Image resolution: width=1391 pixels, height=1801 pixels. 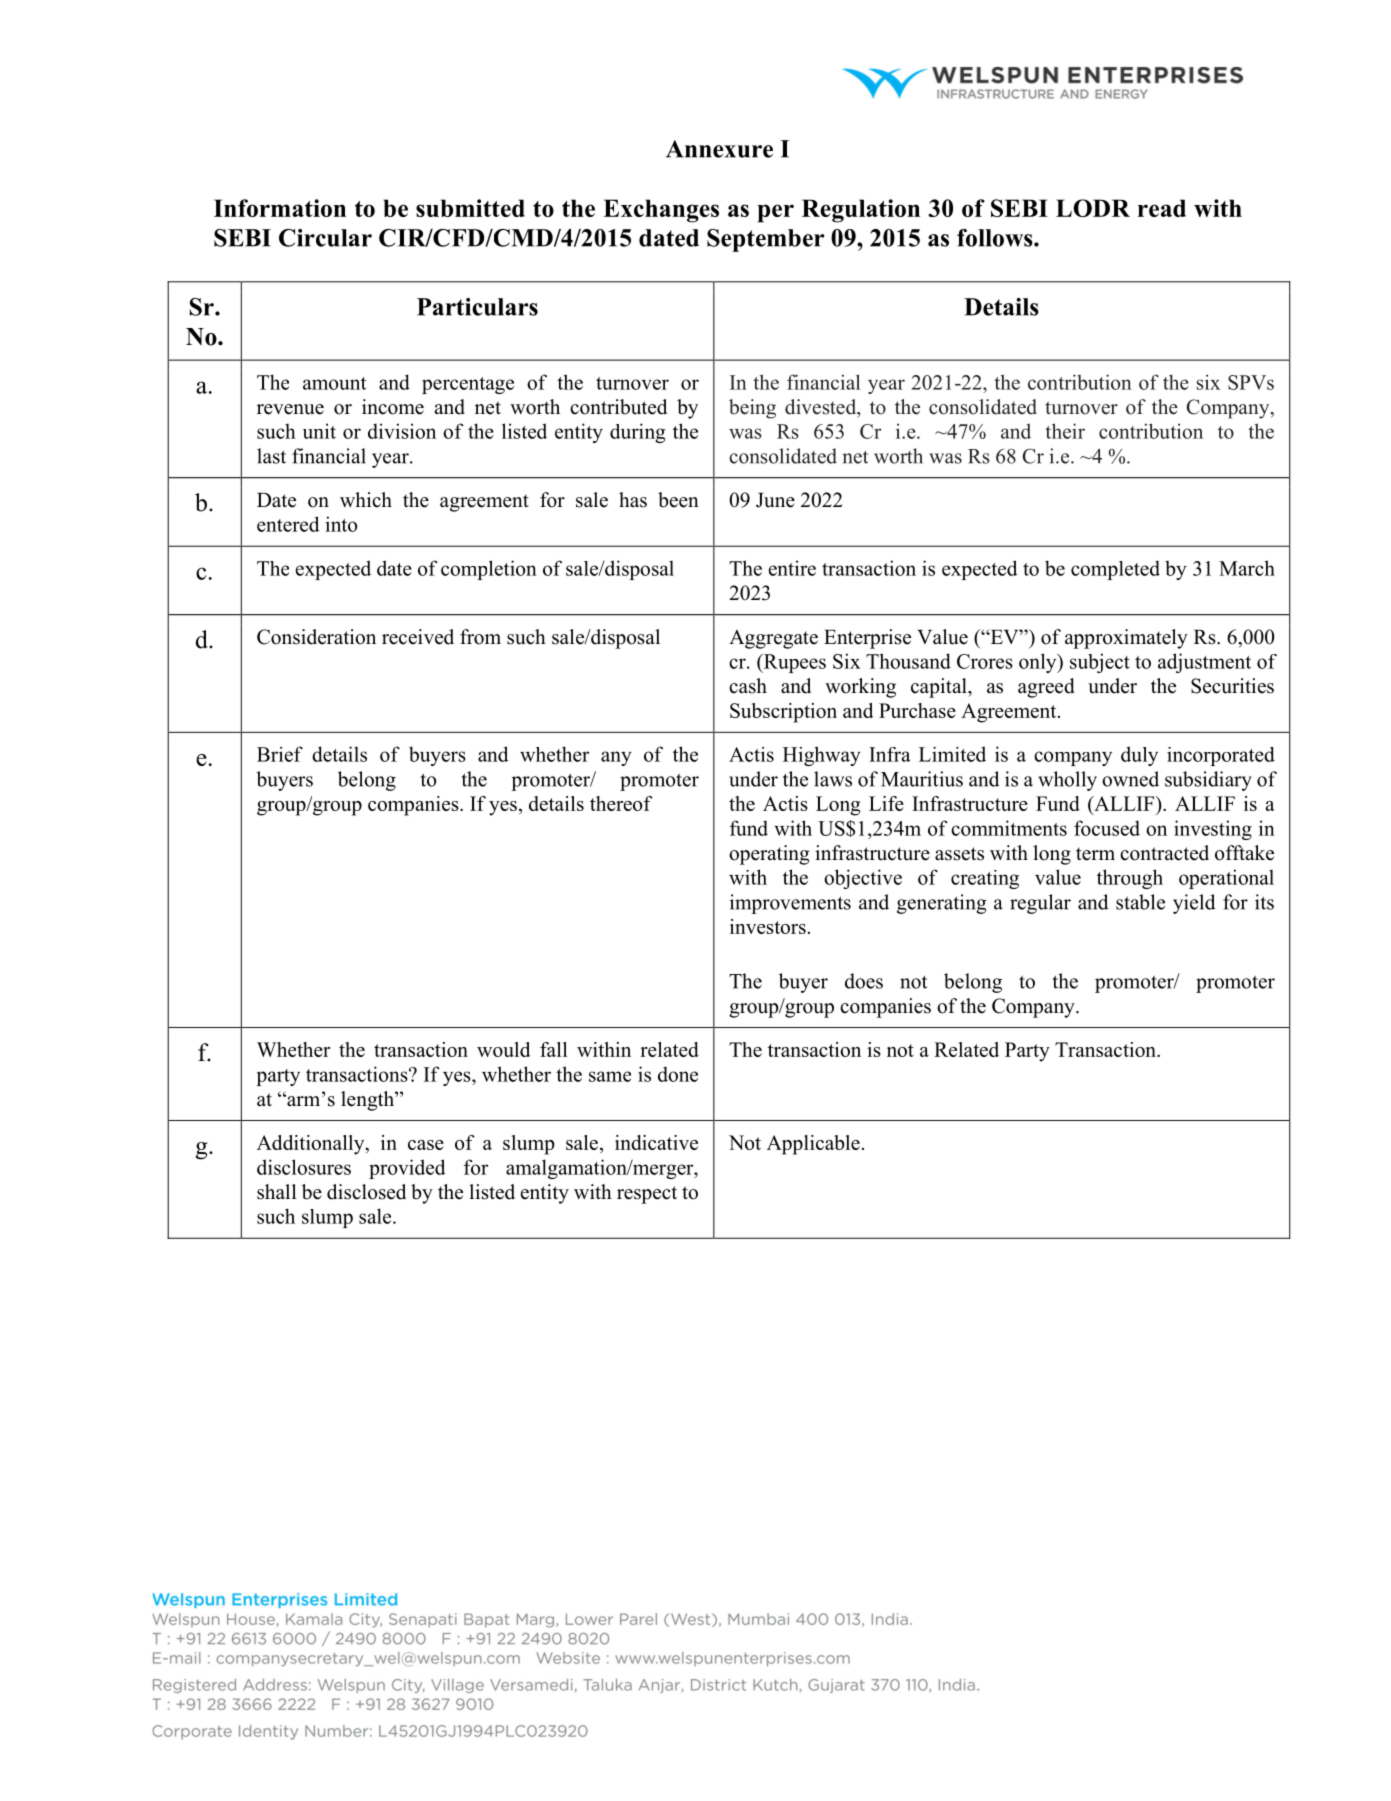 What do you see at coordinates (418, 637) in the page?
I see `received` at bounding box center [418, 637].
